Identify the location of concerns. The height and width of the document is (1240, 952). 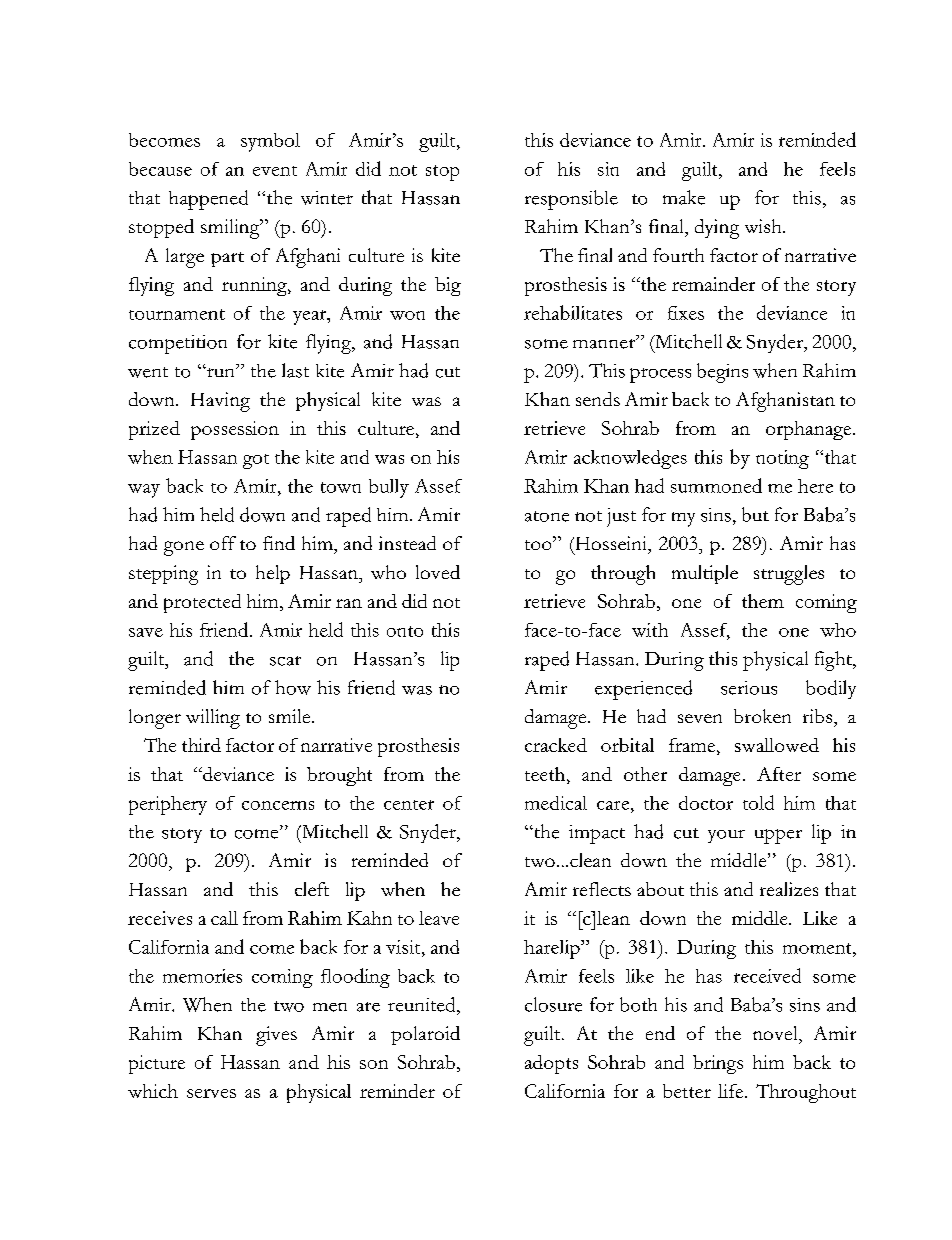
(278, 805).
